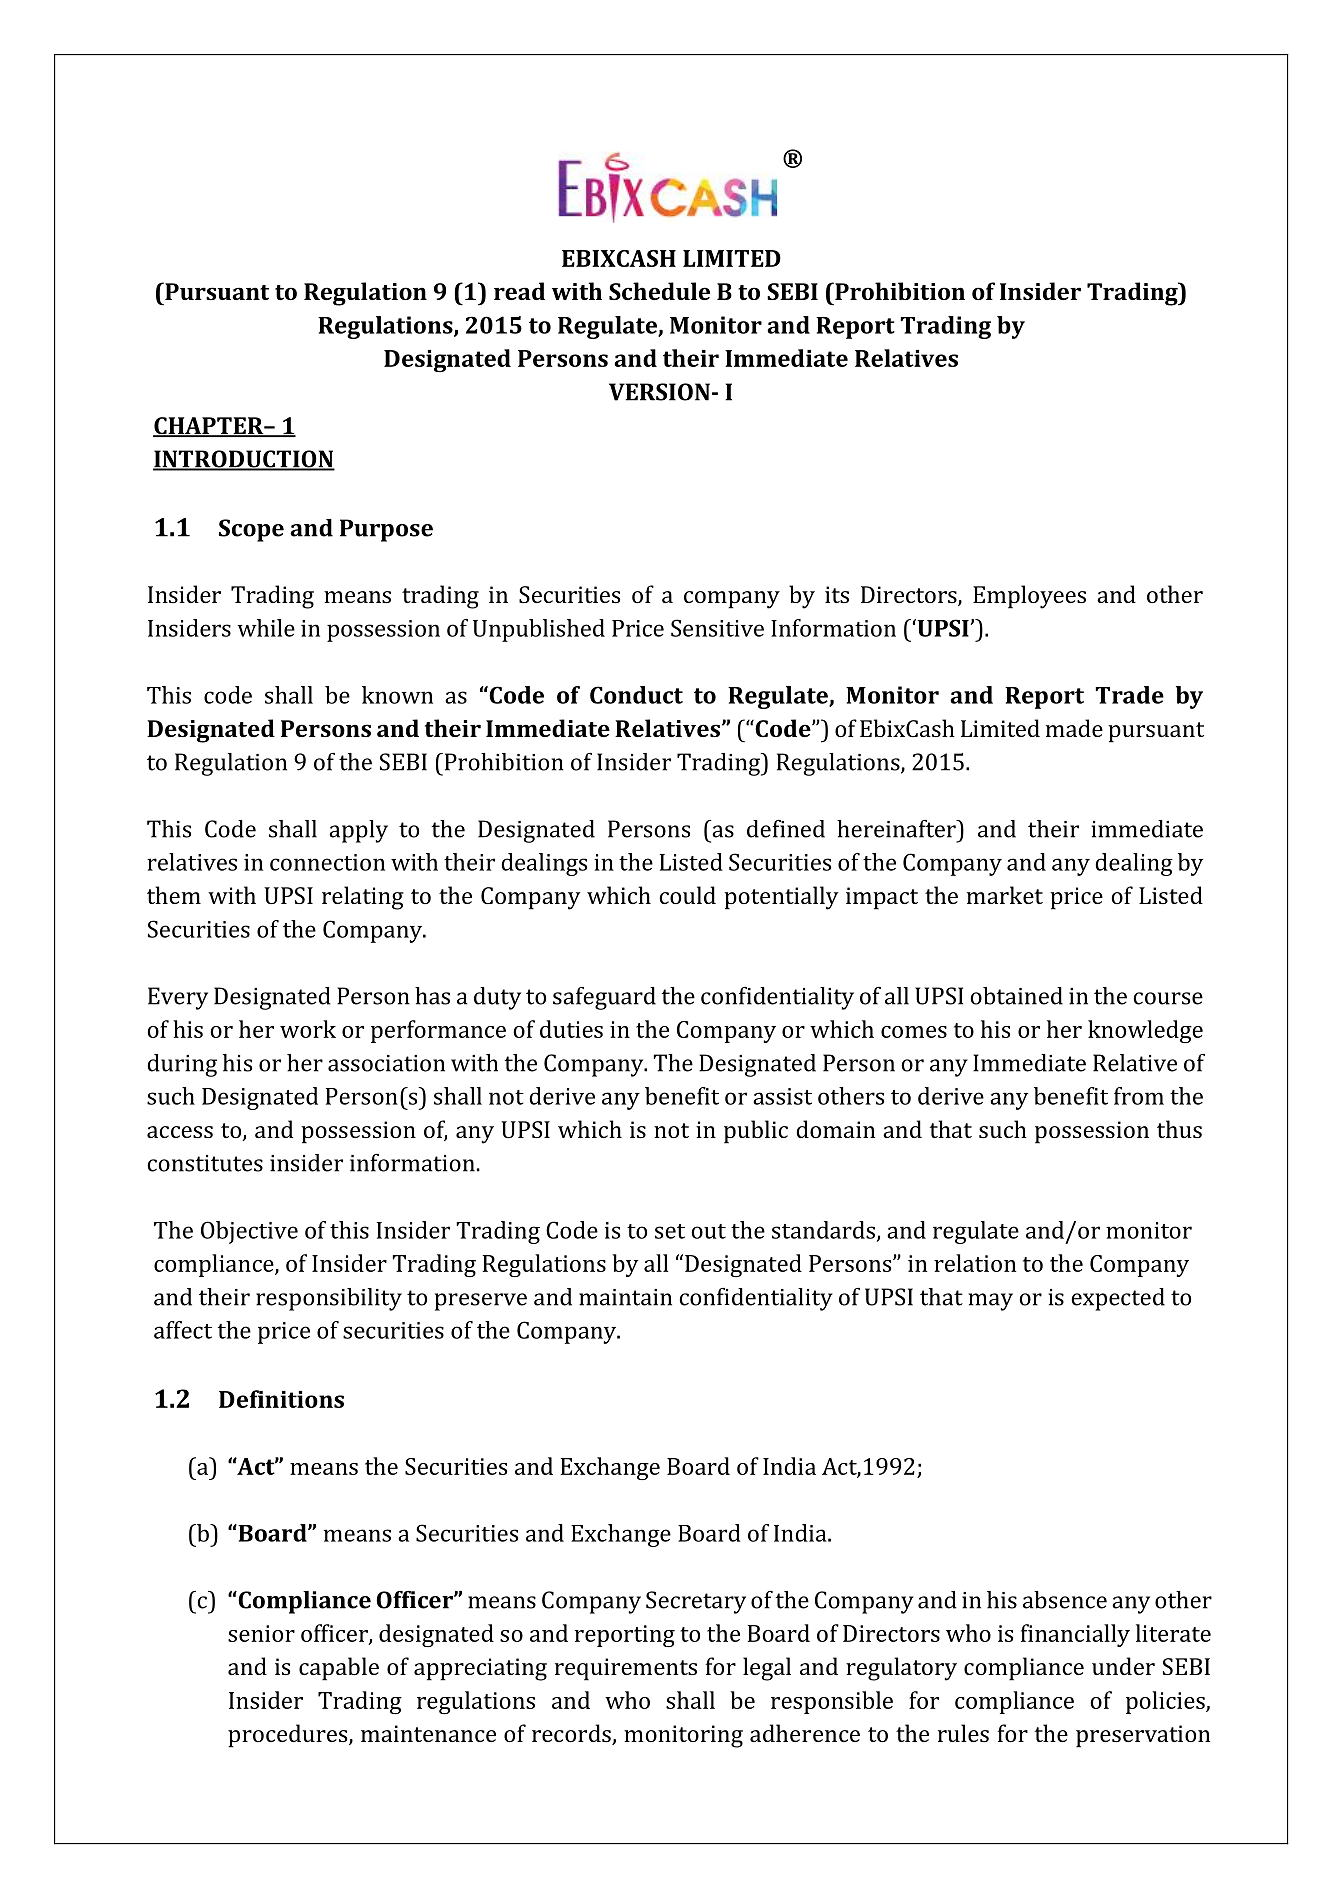 Image resolution: width=1342 pixels, height=1898 pixels. I want to click on INTRODUCTION, so click(244, 460).
